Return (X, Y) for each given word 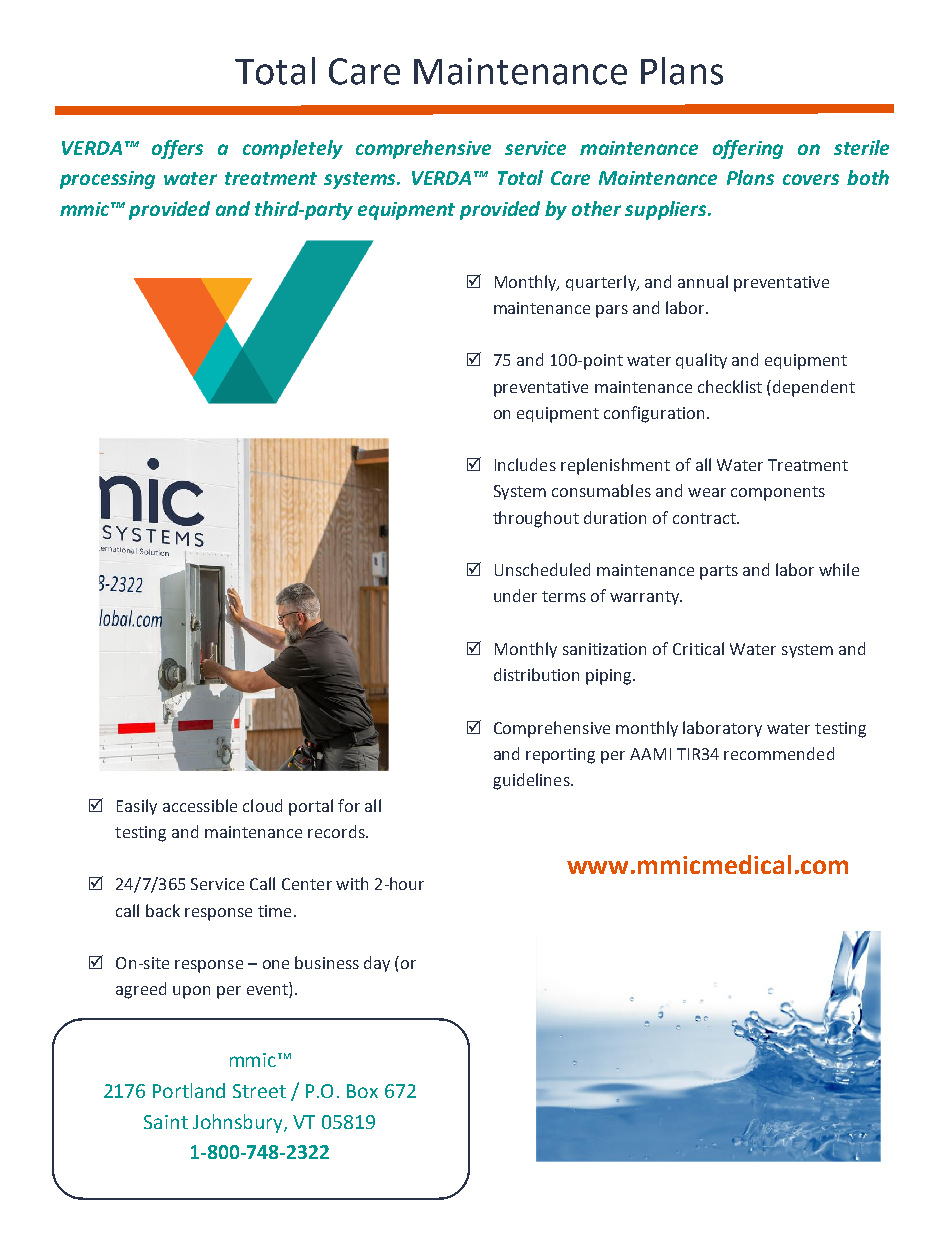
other (596, 208)
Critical (698, 648)
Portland (189, 1090)
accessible (200, 805)
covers (811, 179)
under (515, 595)
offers (177, 149)
